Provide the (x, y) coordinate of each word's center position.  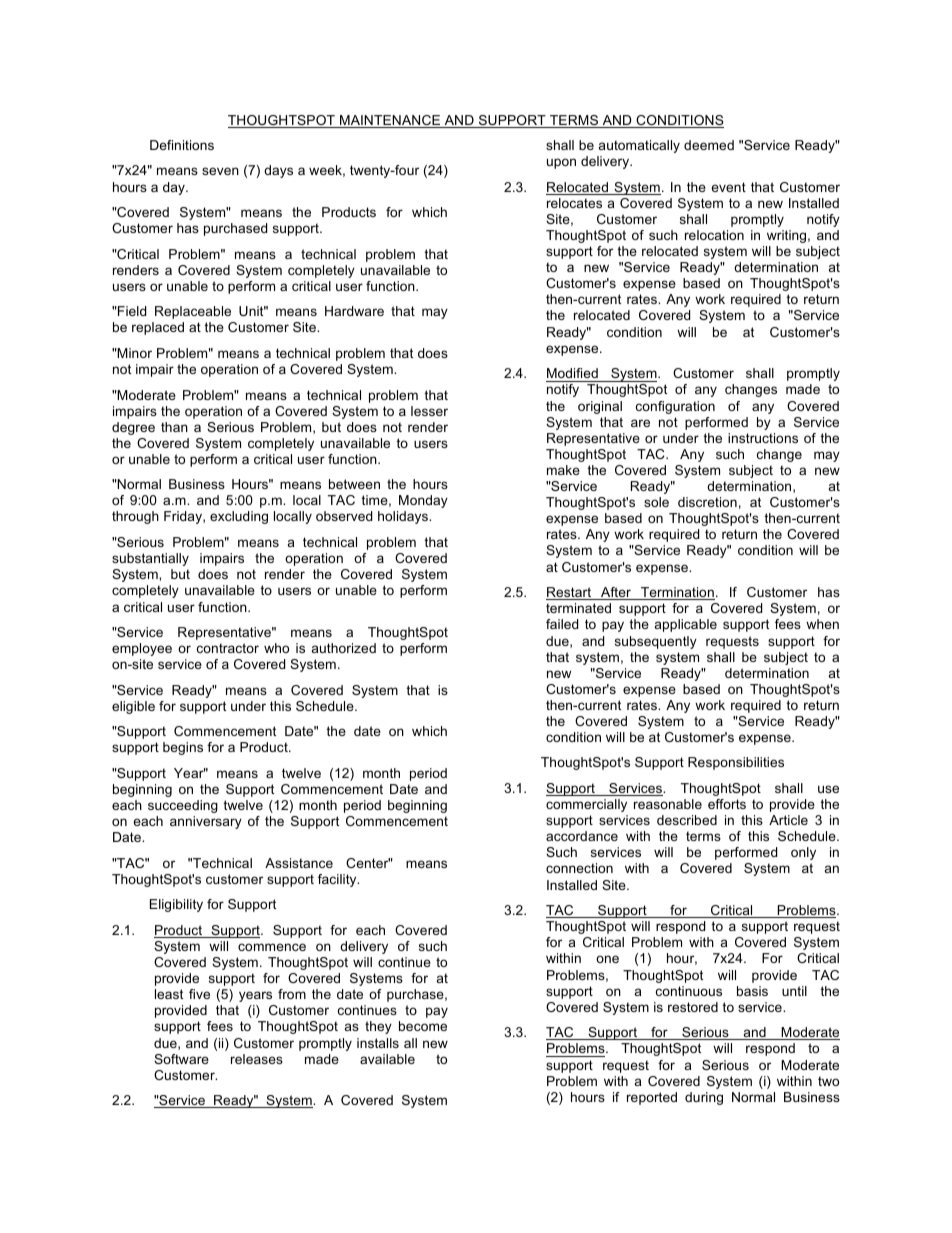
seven (220, 171)
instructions (763, 438)
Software (181, 1059)
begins (183, 748)
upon (561, 163)
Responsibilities (736, 763)
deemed (709, 145)
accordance (582, 836)
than (174, 427)
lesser (429, 411)
